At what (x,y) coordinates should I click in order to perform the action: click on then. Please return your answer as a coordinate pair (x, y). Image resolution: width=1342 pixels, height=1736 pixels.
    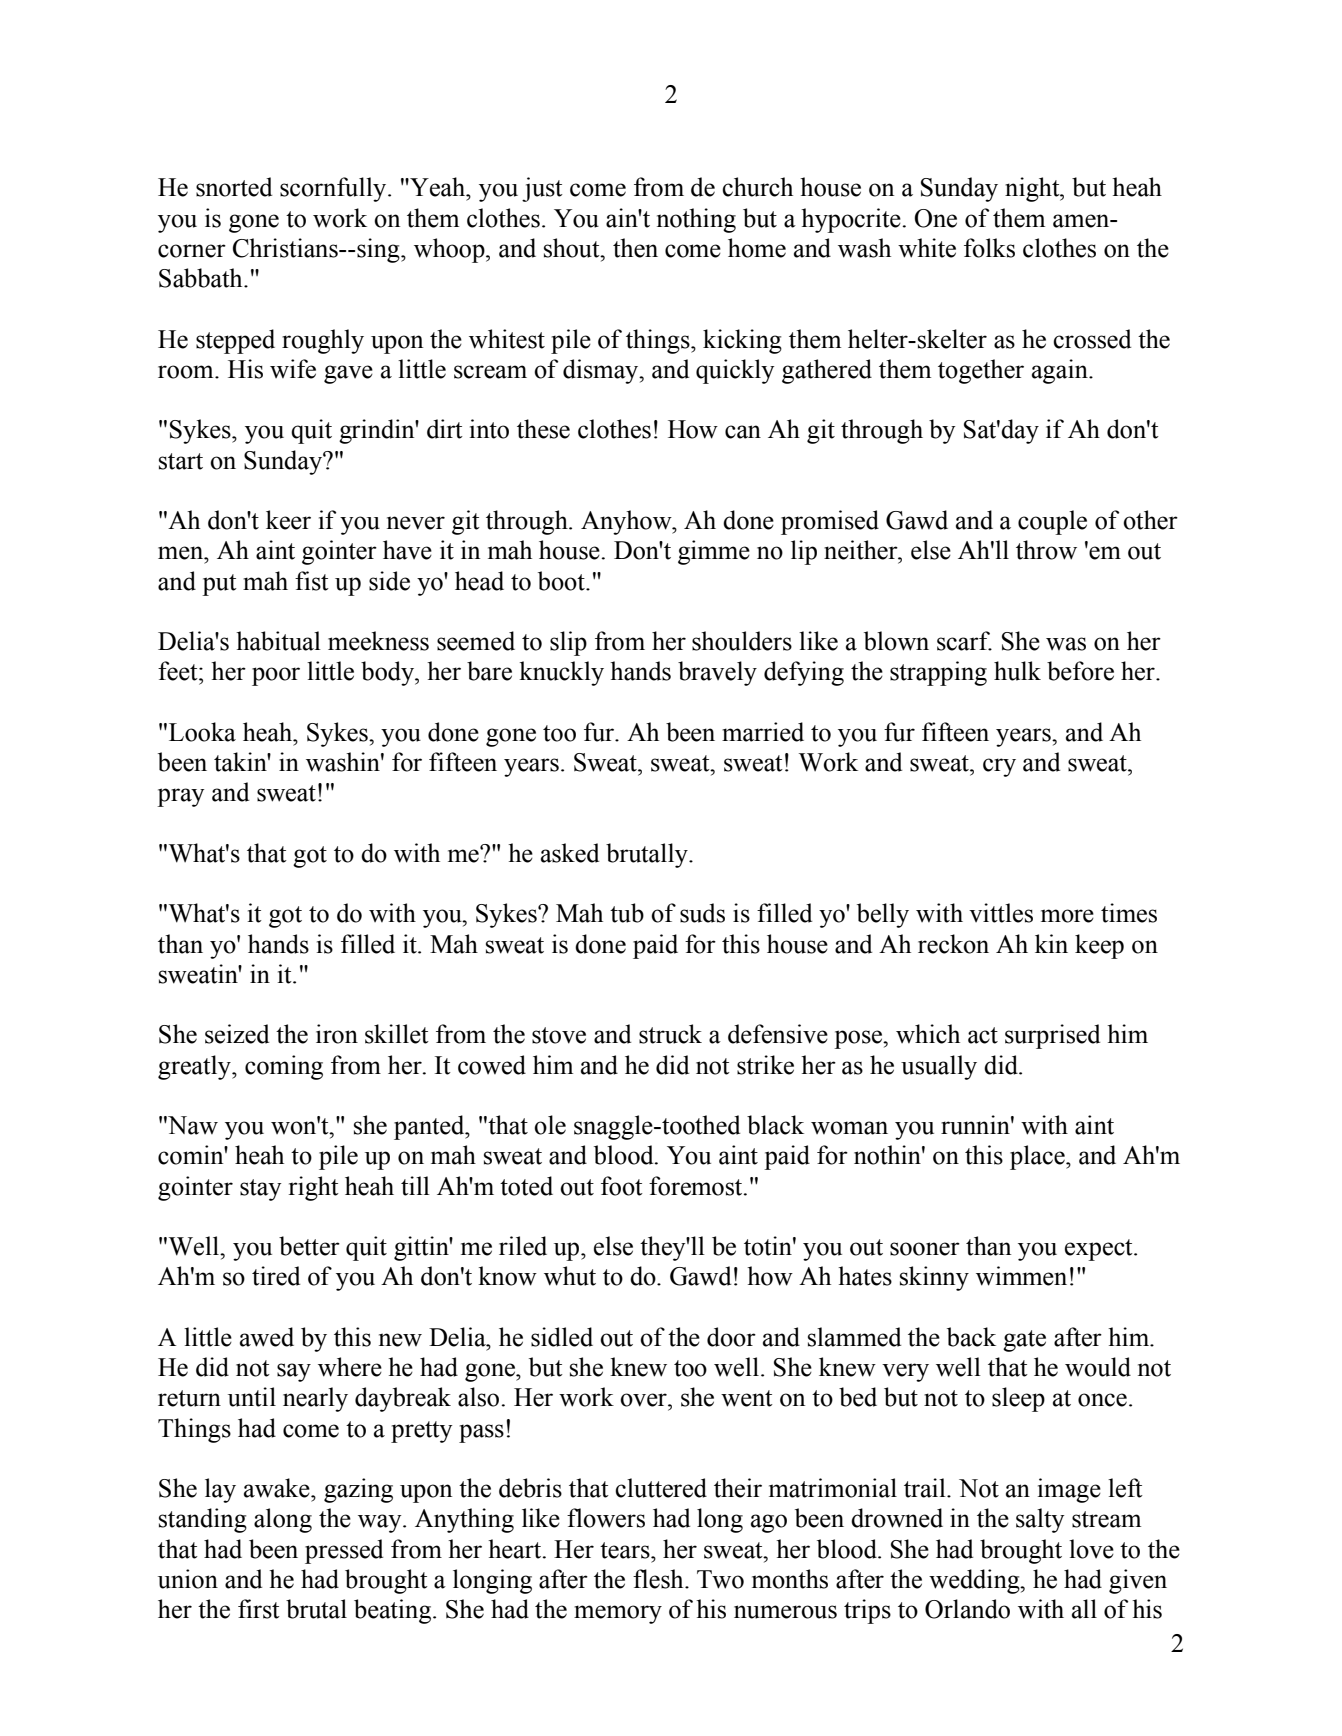
    Looking at the image, I should click on (635, 248).
